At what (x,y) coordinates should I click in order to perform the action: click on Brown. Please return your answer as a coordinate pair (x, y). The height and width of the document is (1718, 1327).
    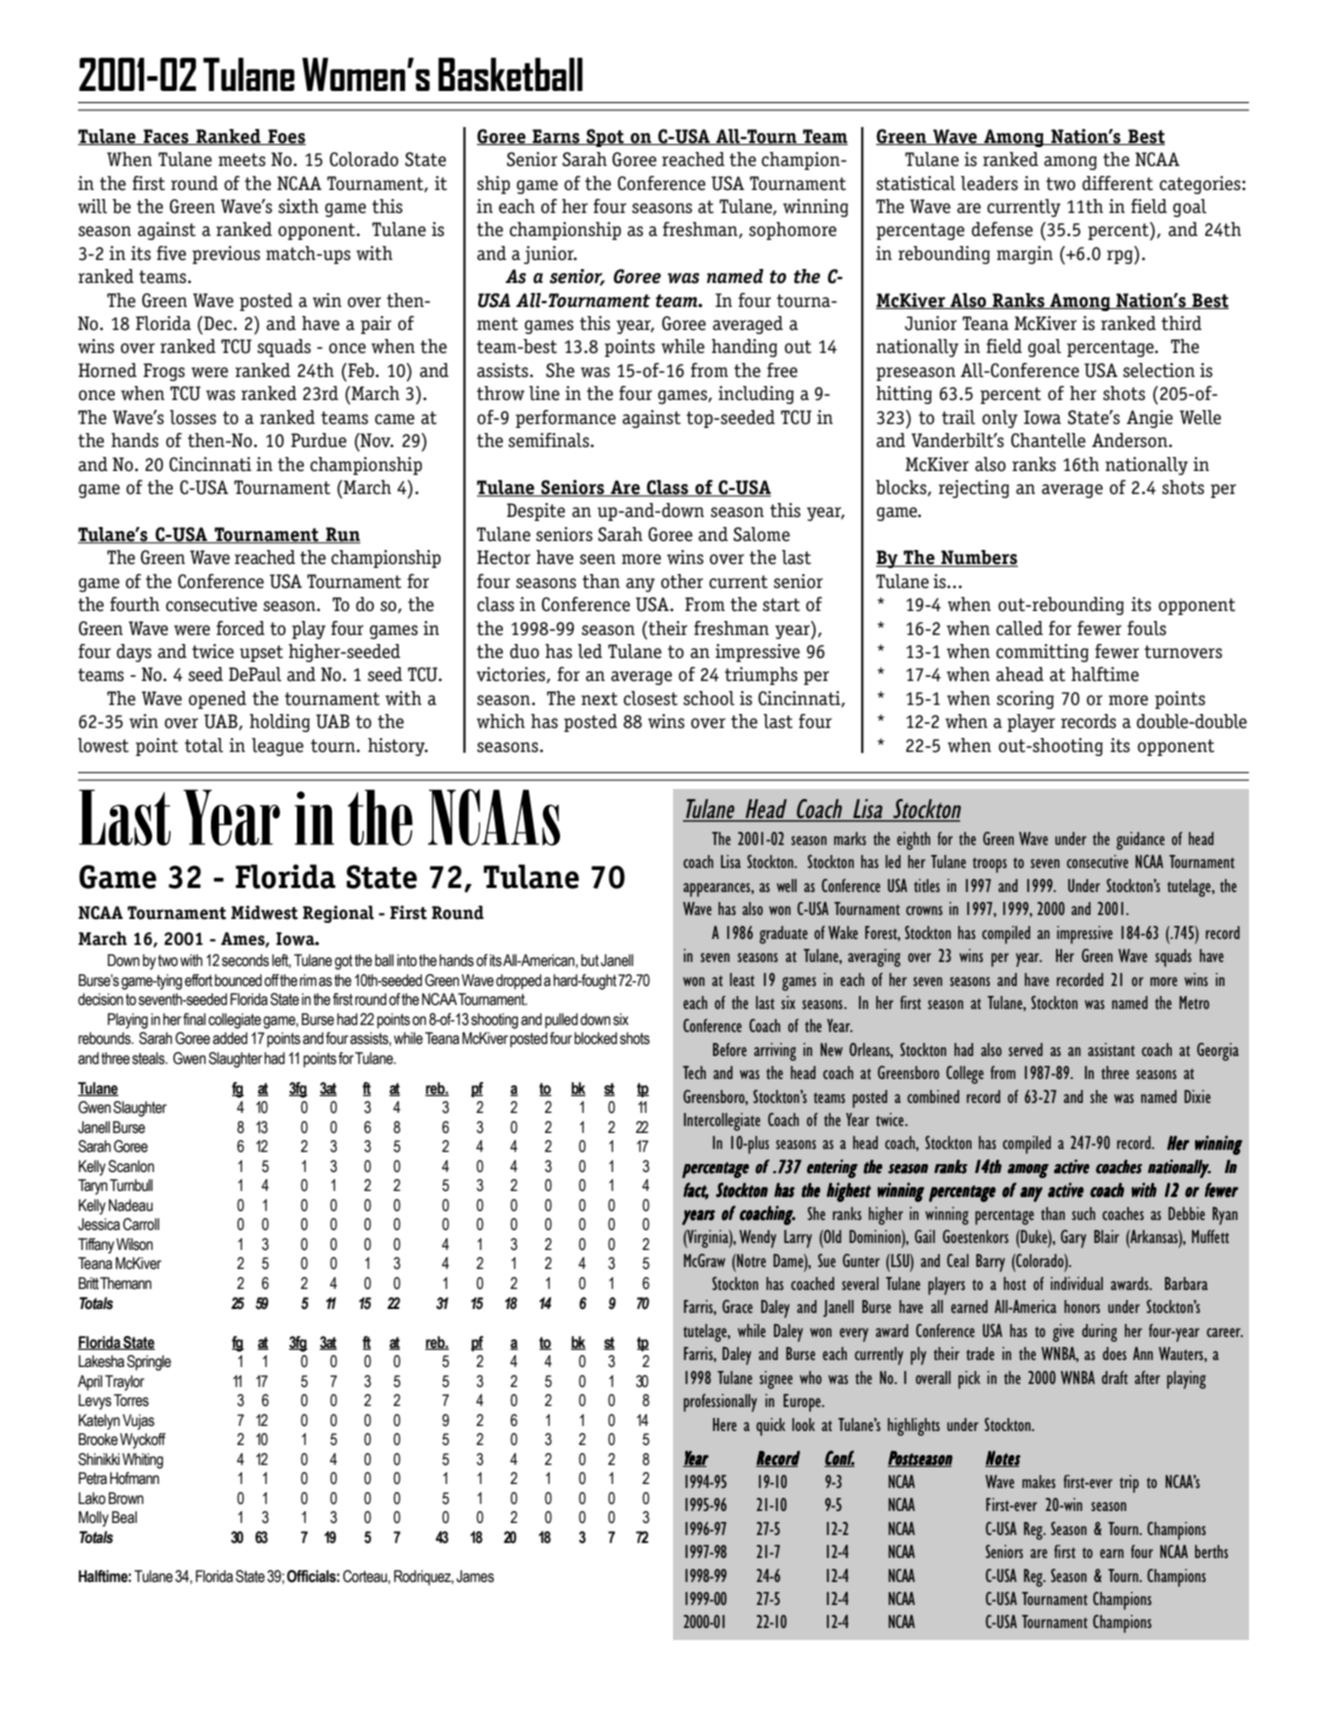
    Looking at the image, I should click on (126, 1498).
